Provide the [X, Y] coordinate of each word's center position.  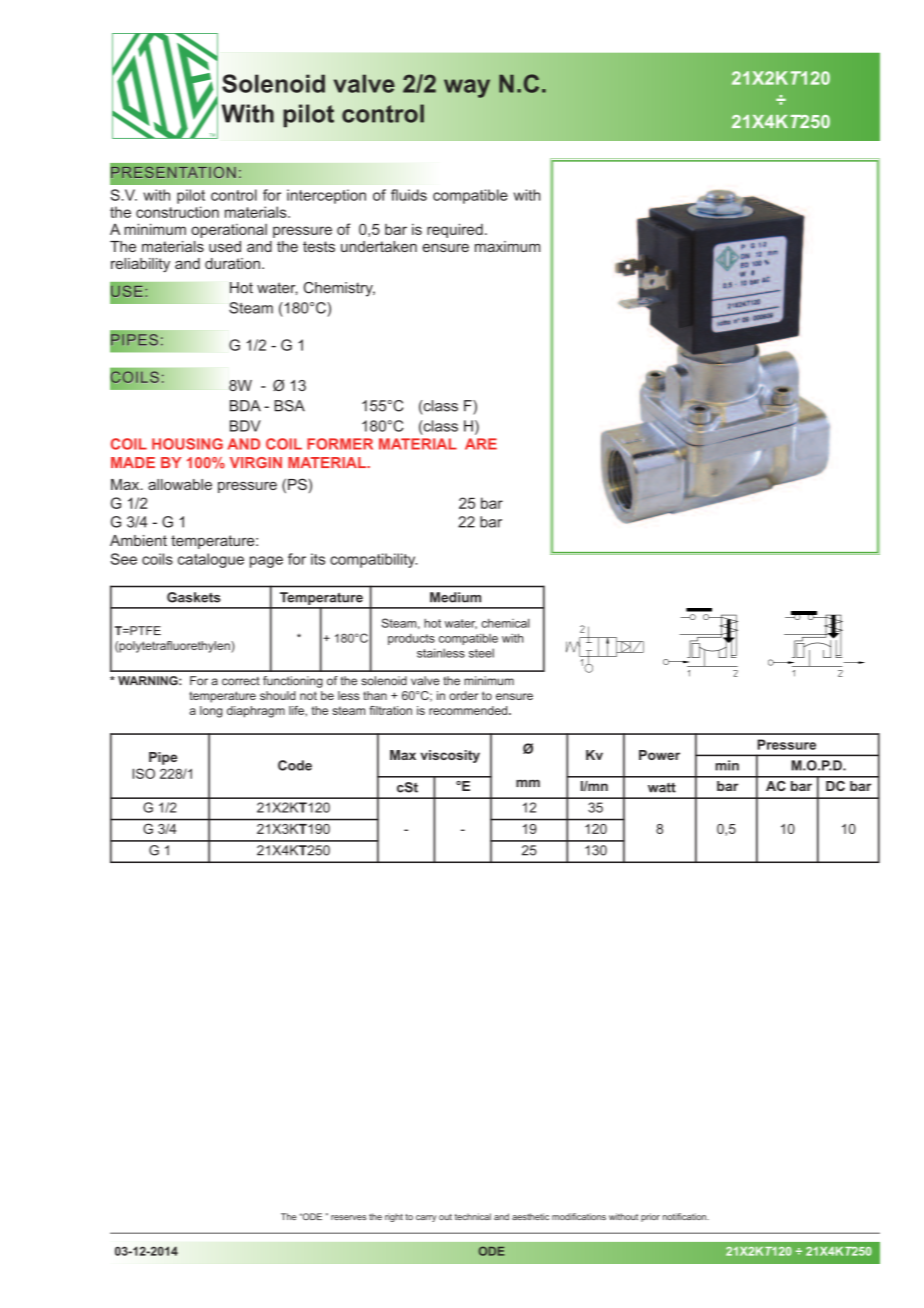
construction [177, 212]
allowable [180, 484]
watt [662, 787]
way [467, 88]
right [394, 1217]
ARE [481, 444]
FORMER [340, 444]
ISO [144, 773]
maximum [507, 246]
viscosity [450, 756]
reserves [348, 1217]
